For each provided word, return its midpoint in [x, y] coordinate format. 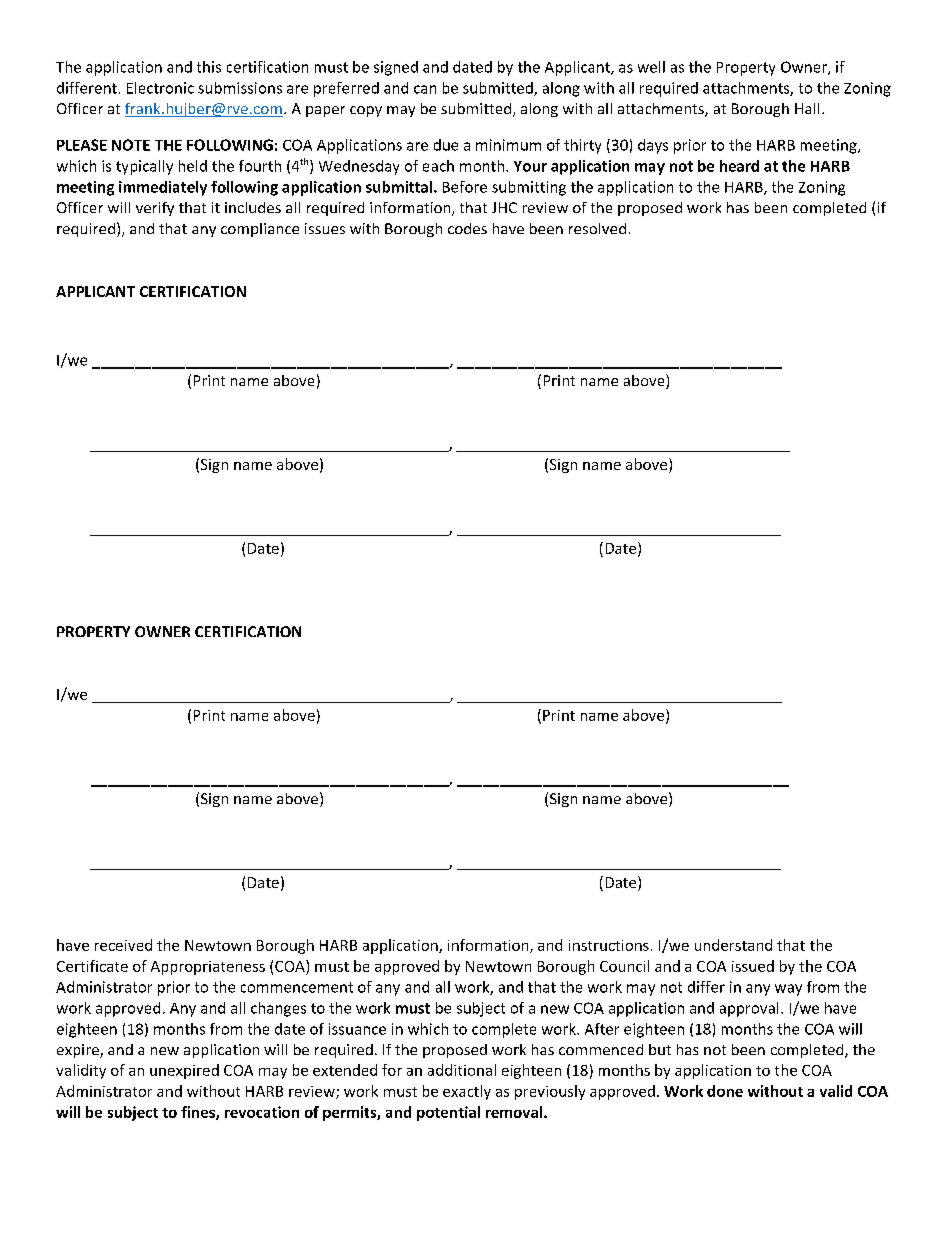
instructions [609, 945]
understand [733, 945]
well [651, 67]
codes [467, 228]
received [123, 945]
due [446, 145]
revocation [262, 1112]
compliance [260, 230]
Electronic [160, 88]
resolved [597, 228]
